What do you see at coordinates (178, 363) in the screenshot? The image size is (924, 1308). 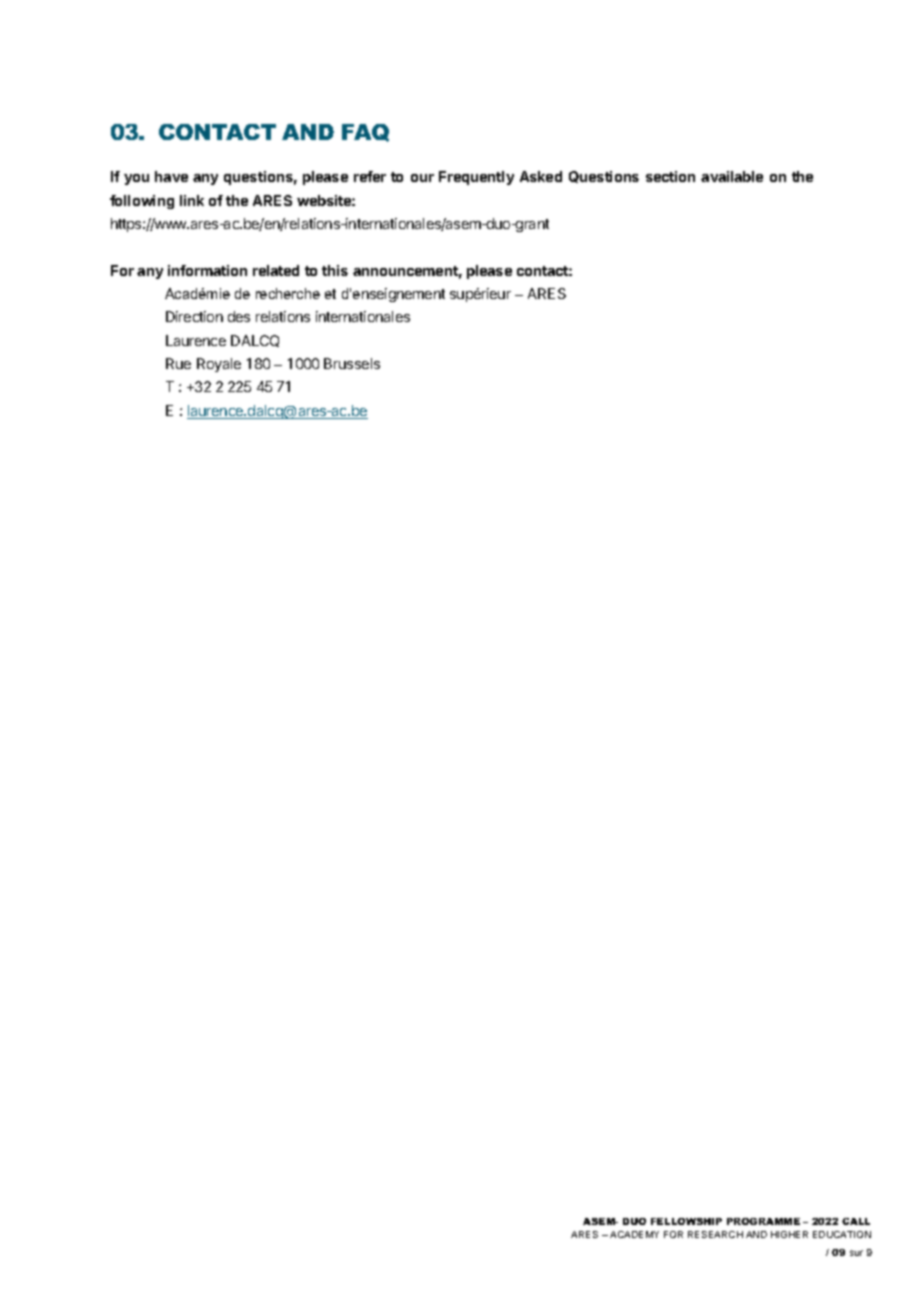 I see `Rue` at bounding box center [178, 363].
